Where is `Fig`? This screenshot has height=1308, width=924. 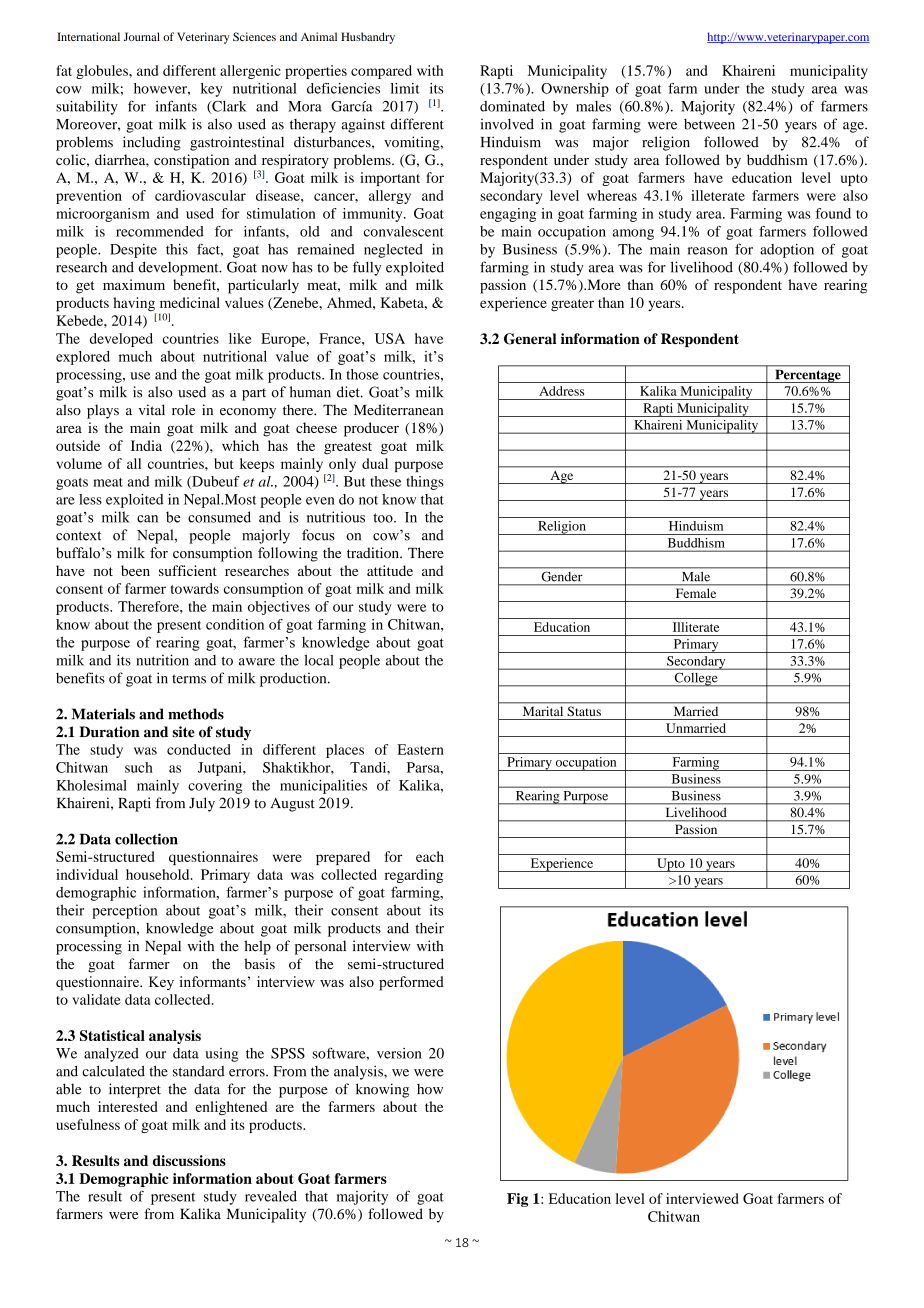
Fig is located at coordinates (517, 1200).
